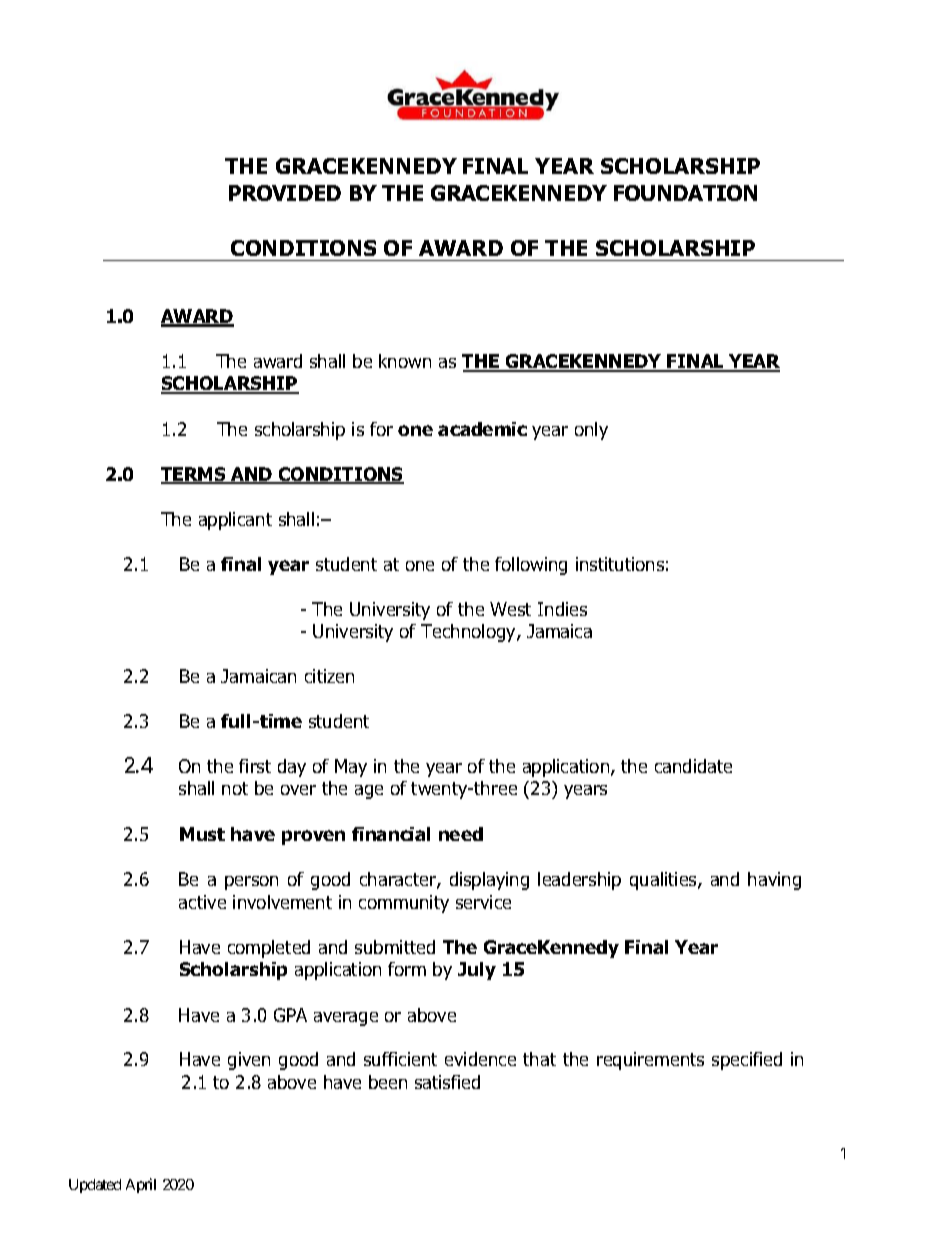 The height and width of the page is (1233, 952). I want to click on FOUNDATION, so click(685, 193).
